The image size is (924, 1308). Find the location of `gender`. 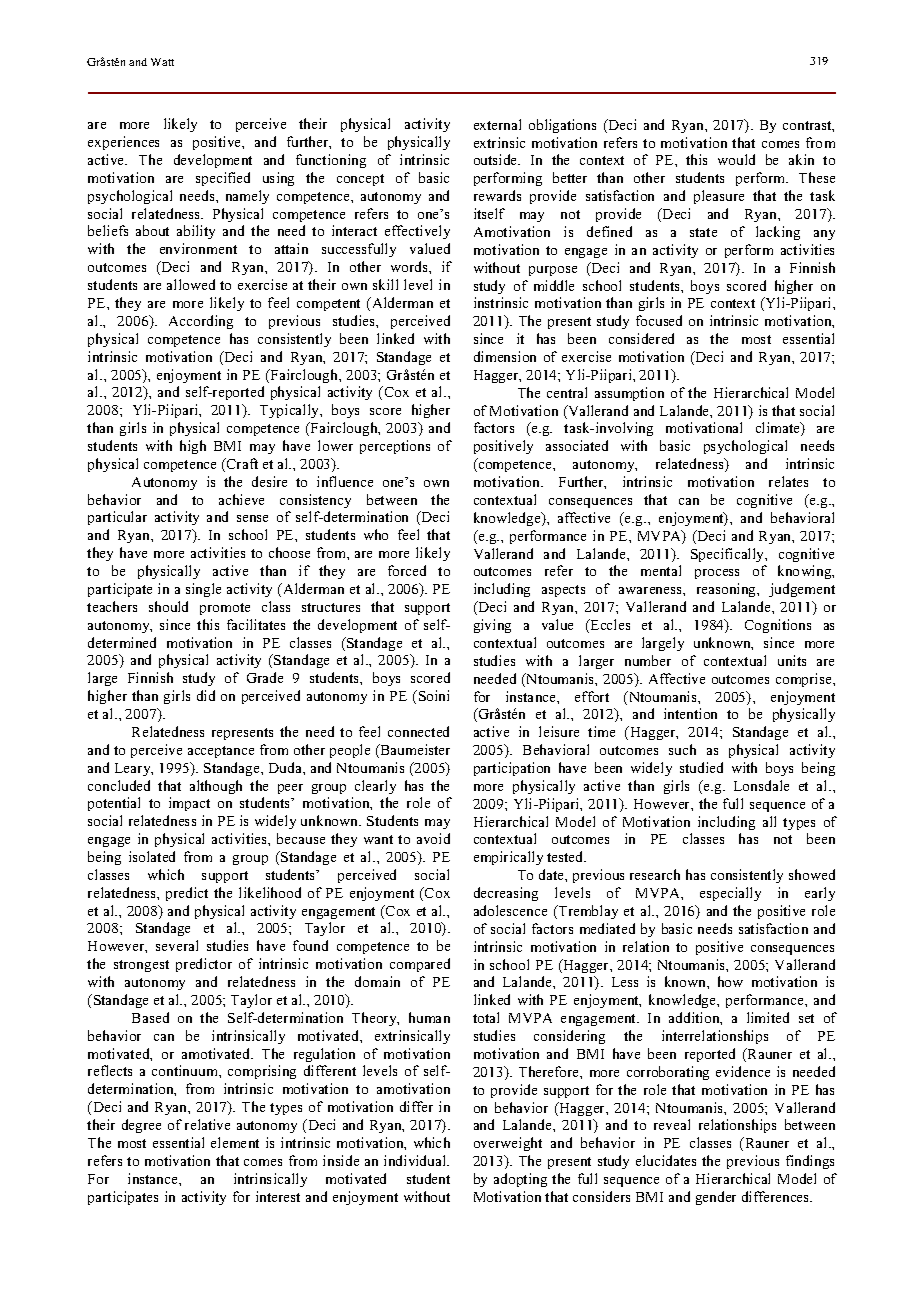

gender is located at coordinates (716, 1198).
